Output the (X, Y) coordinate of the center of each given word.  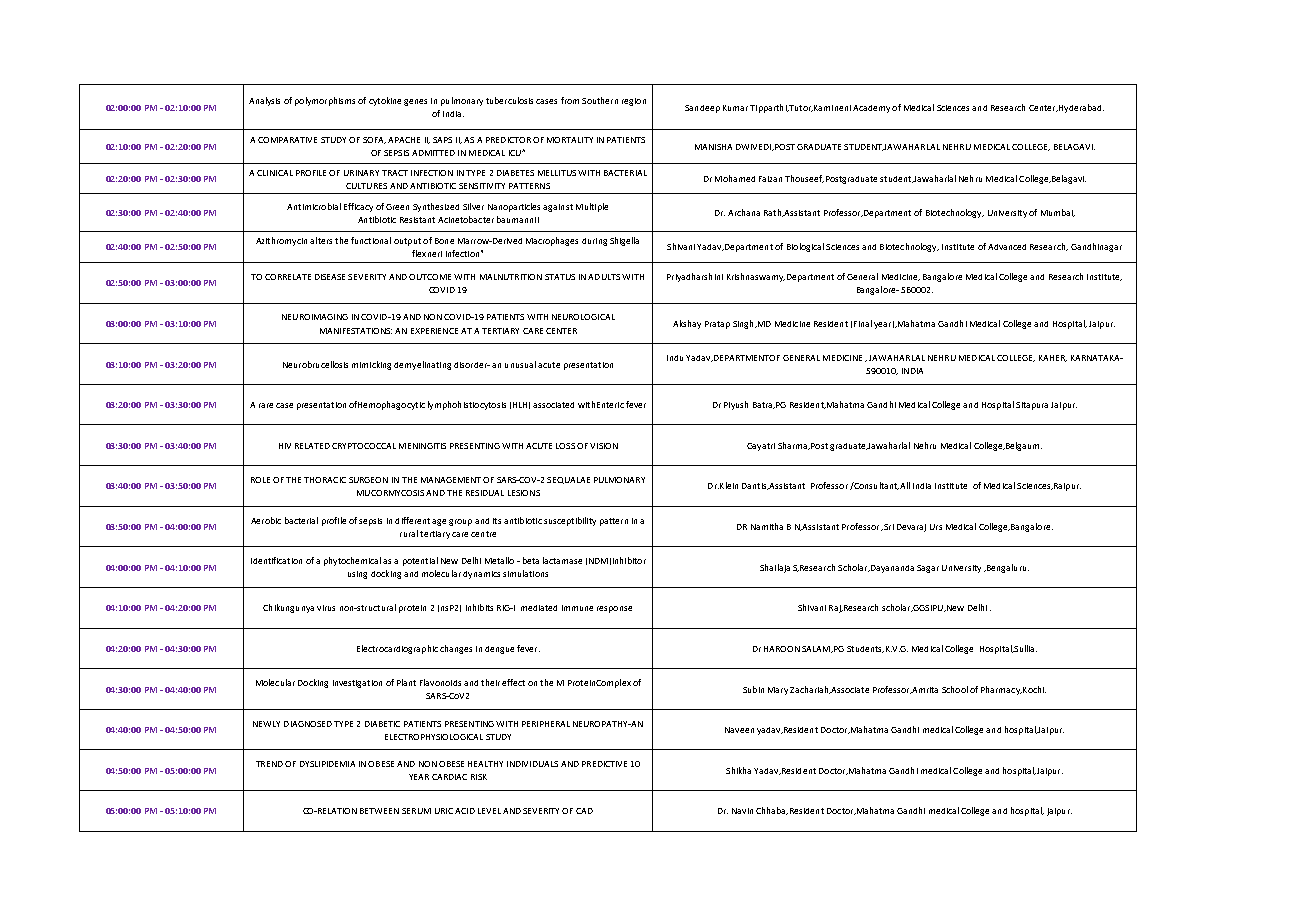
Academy (871, 109)
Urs (936, 527)
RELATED (312, 446)
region (634, 102)
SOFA (374, 140)
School (955, 689)
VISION (604, 446)
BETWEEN (379, 811)
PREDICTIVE (604, 764)
